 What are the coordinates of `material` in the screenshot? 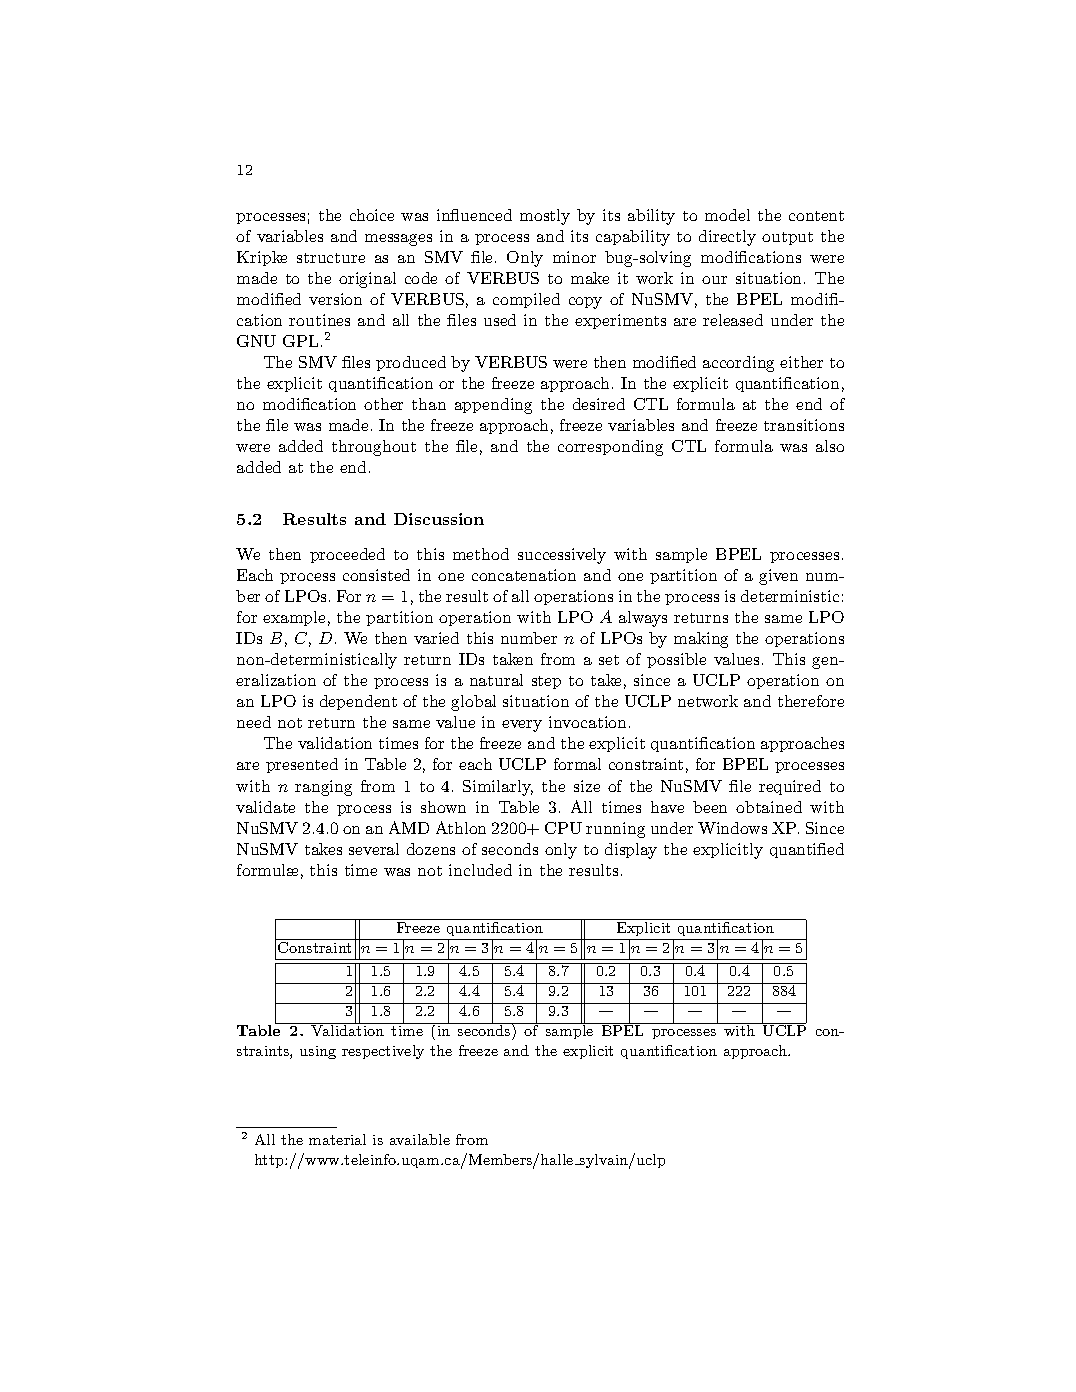 It's located at (337, 1139).
